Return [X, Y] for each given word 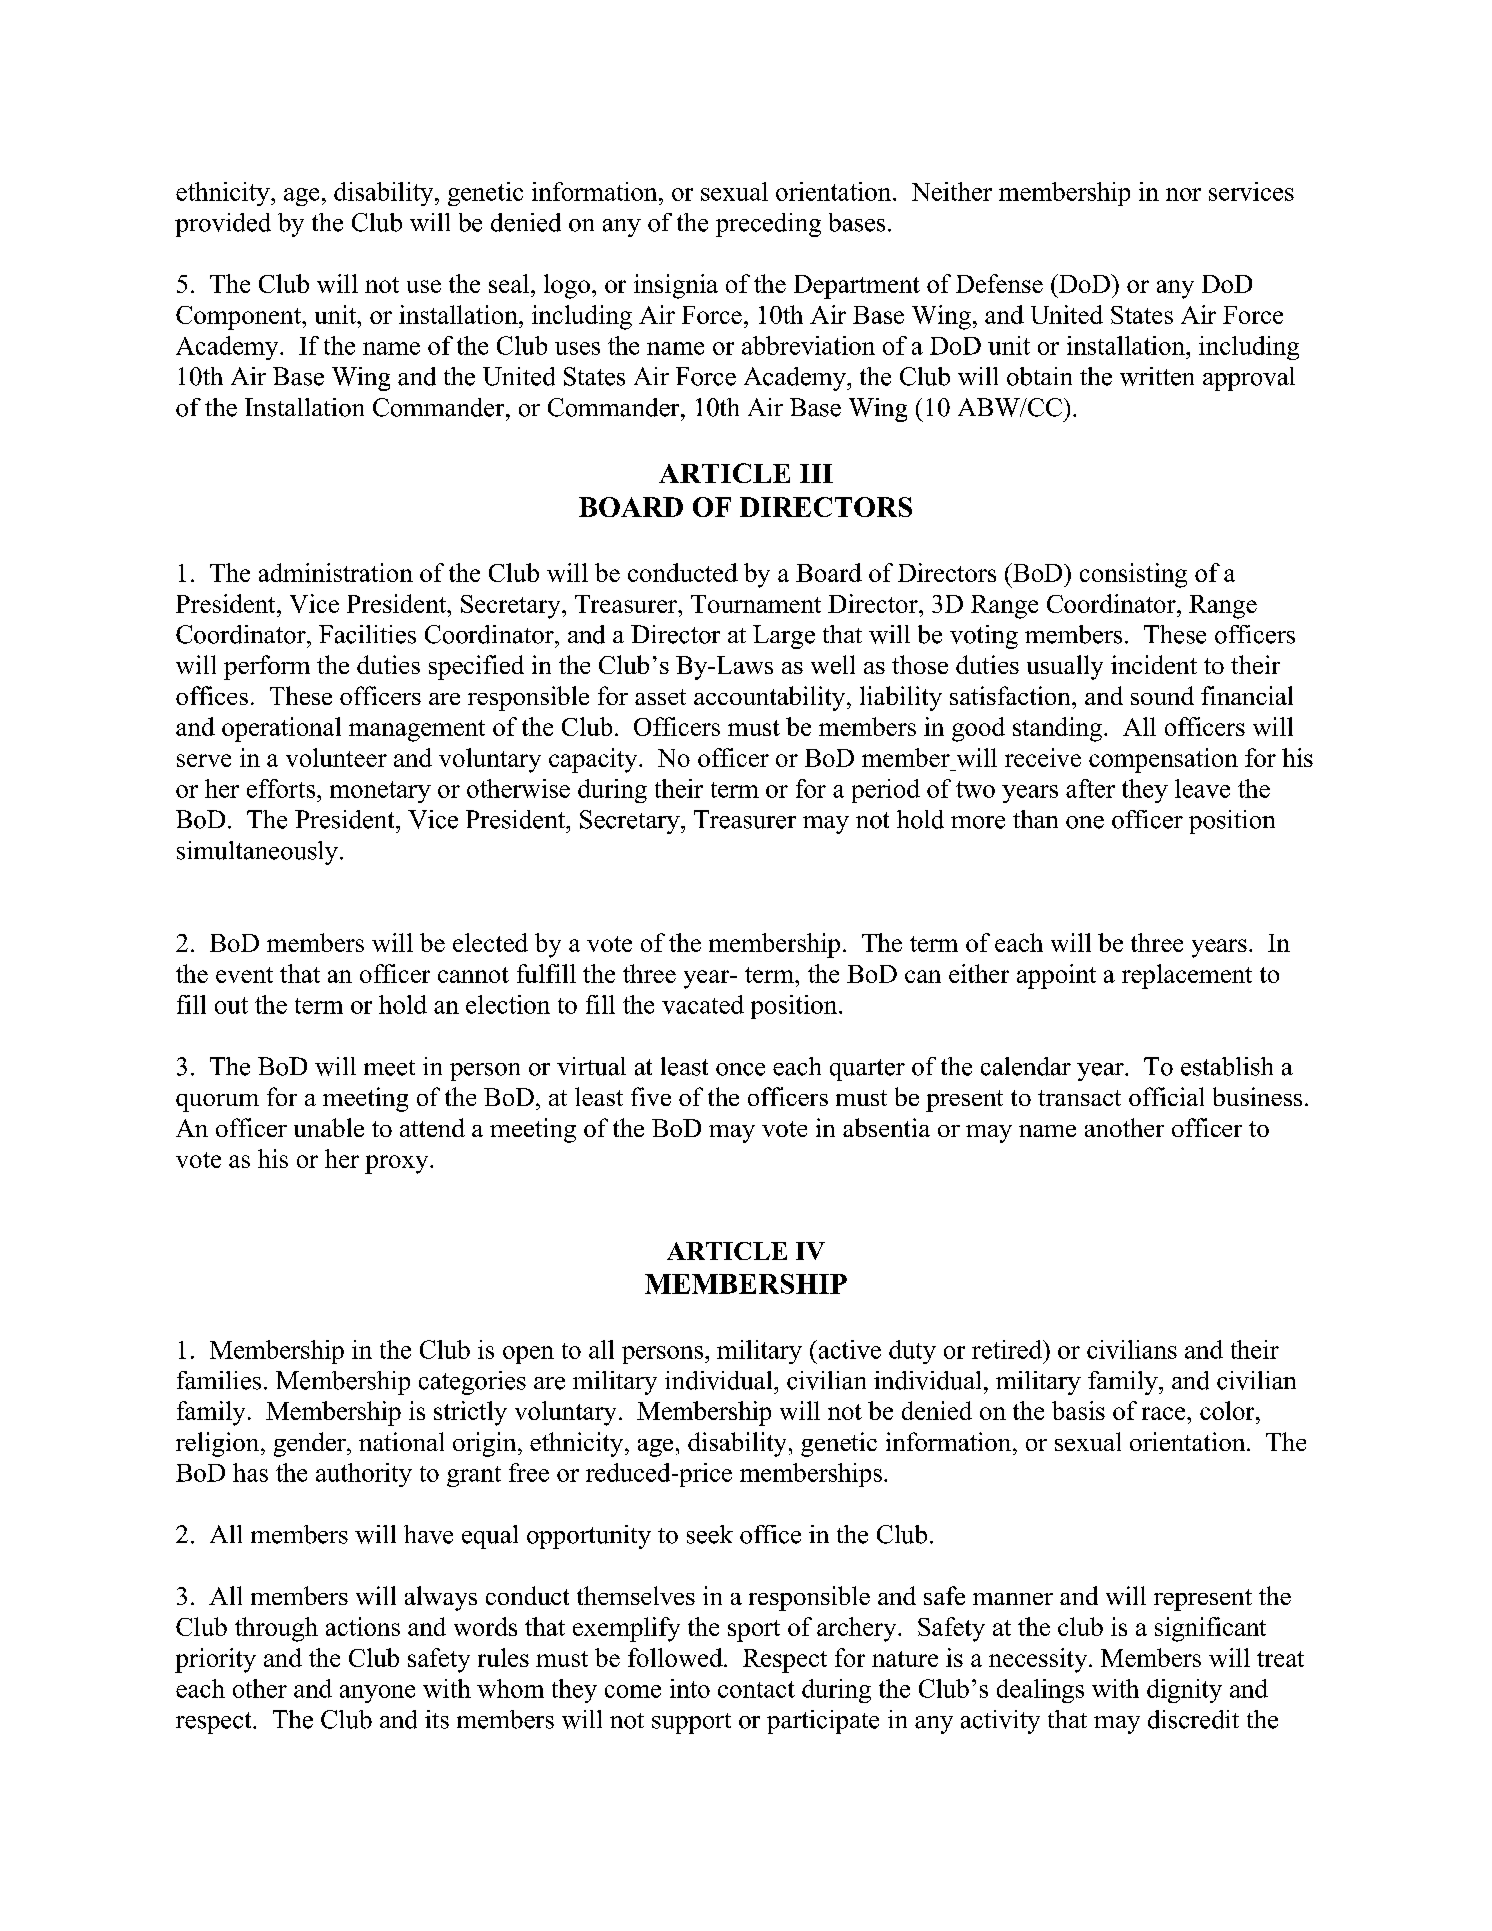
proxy [398, 1164]
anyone [377, 1694]
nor [1183, 194]
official [1166, 1096]
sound [1162, 695]
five [651, 1096]
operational [281, 729]
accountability [771, 698]
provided [223, 225]
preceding [768, 225]
